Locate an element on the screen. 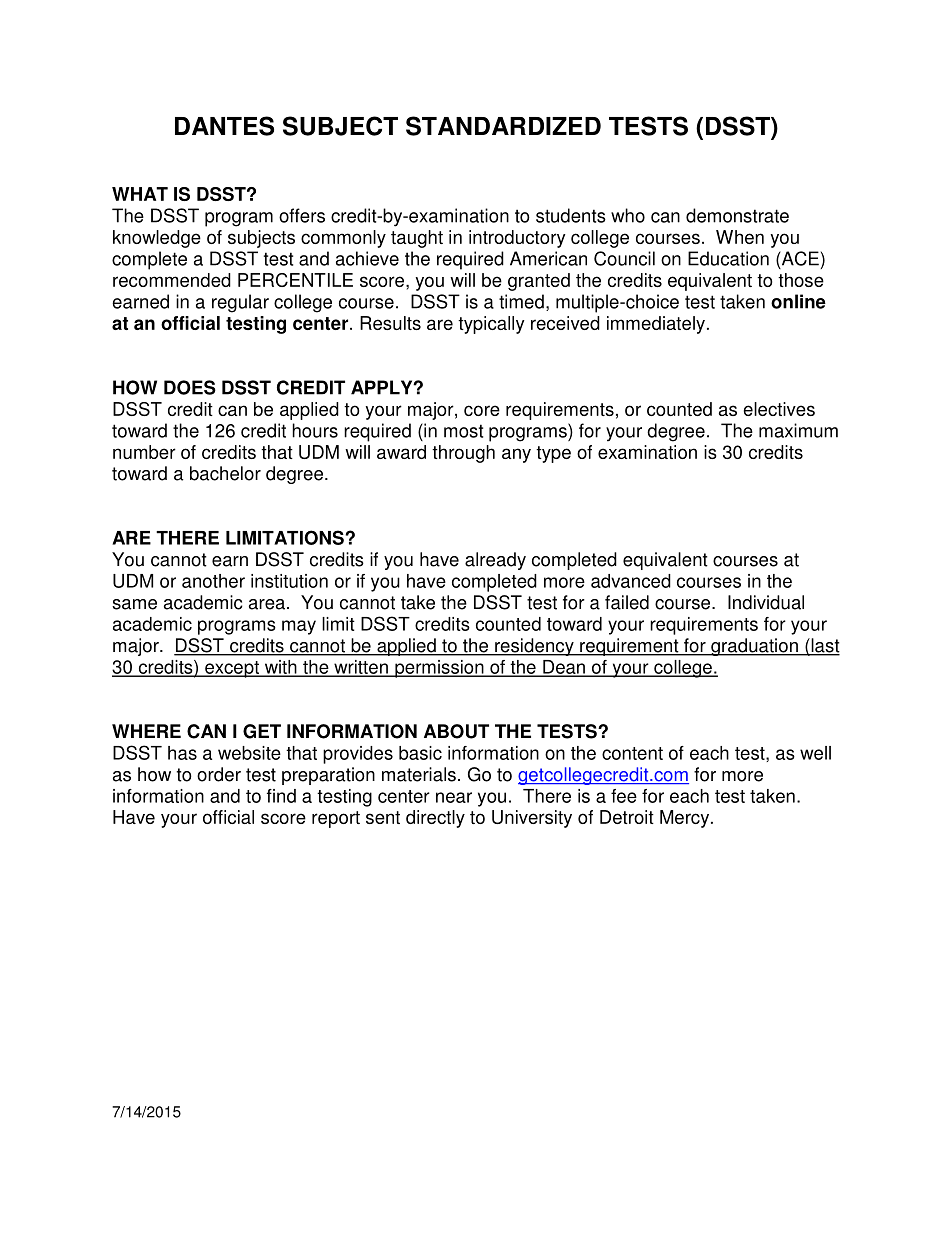  DANTES is located at coordinates (224, 126).
